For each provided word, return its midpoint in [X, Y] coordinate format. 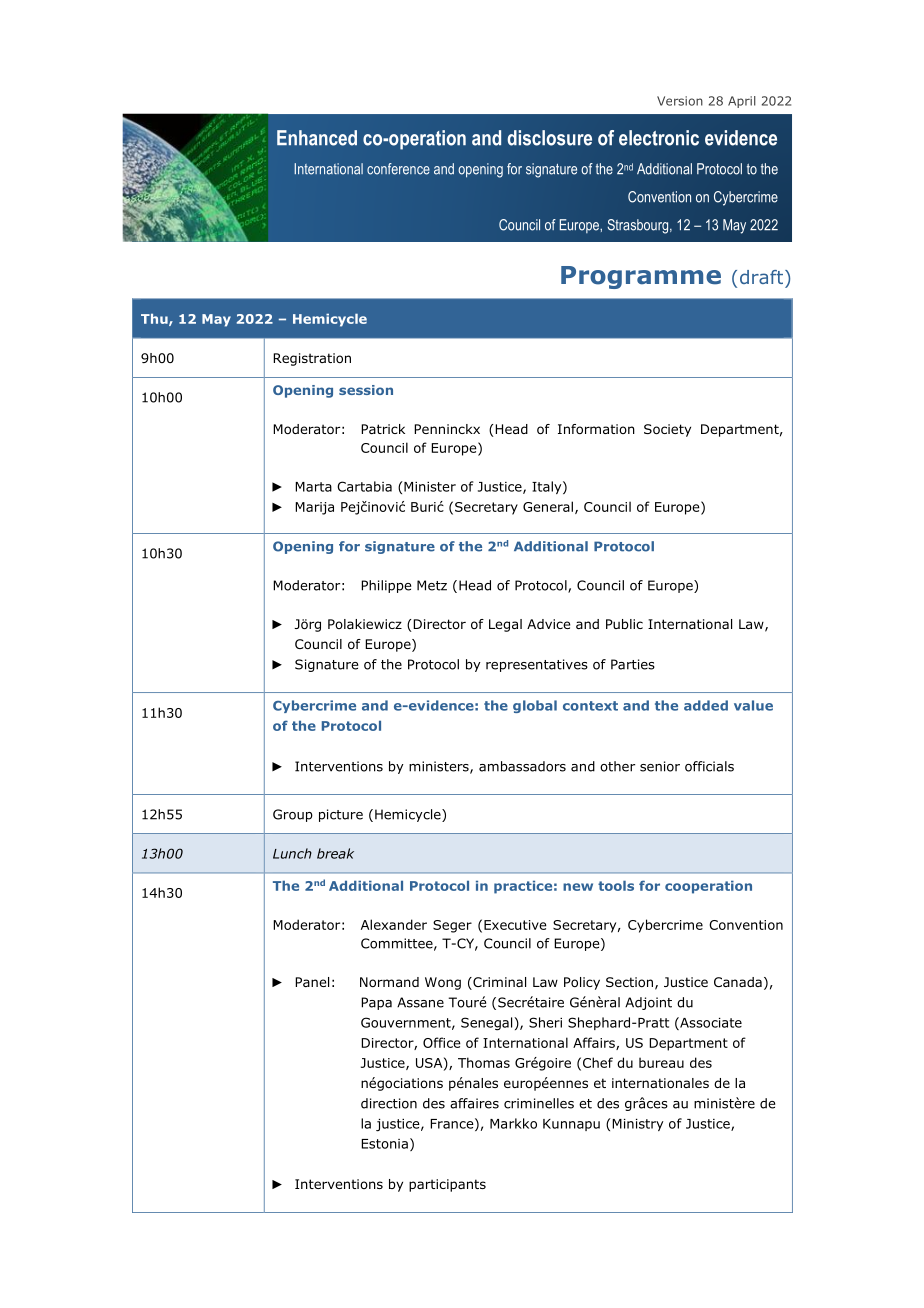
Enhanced [317, 138]
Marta [313, 487]
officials [709, 766]
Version [680, 101]
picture [341, 815]
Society [667, 430]
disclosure [549, 138]
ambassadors [522, 766]
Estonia [384, 1144]
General [548, 506]
